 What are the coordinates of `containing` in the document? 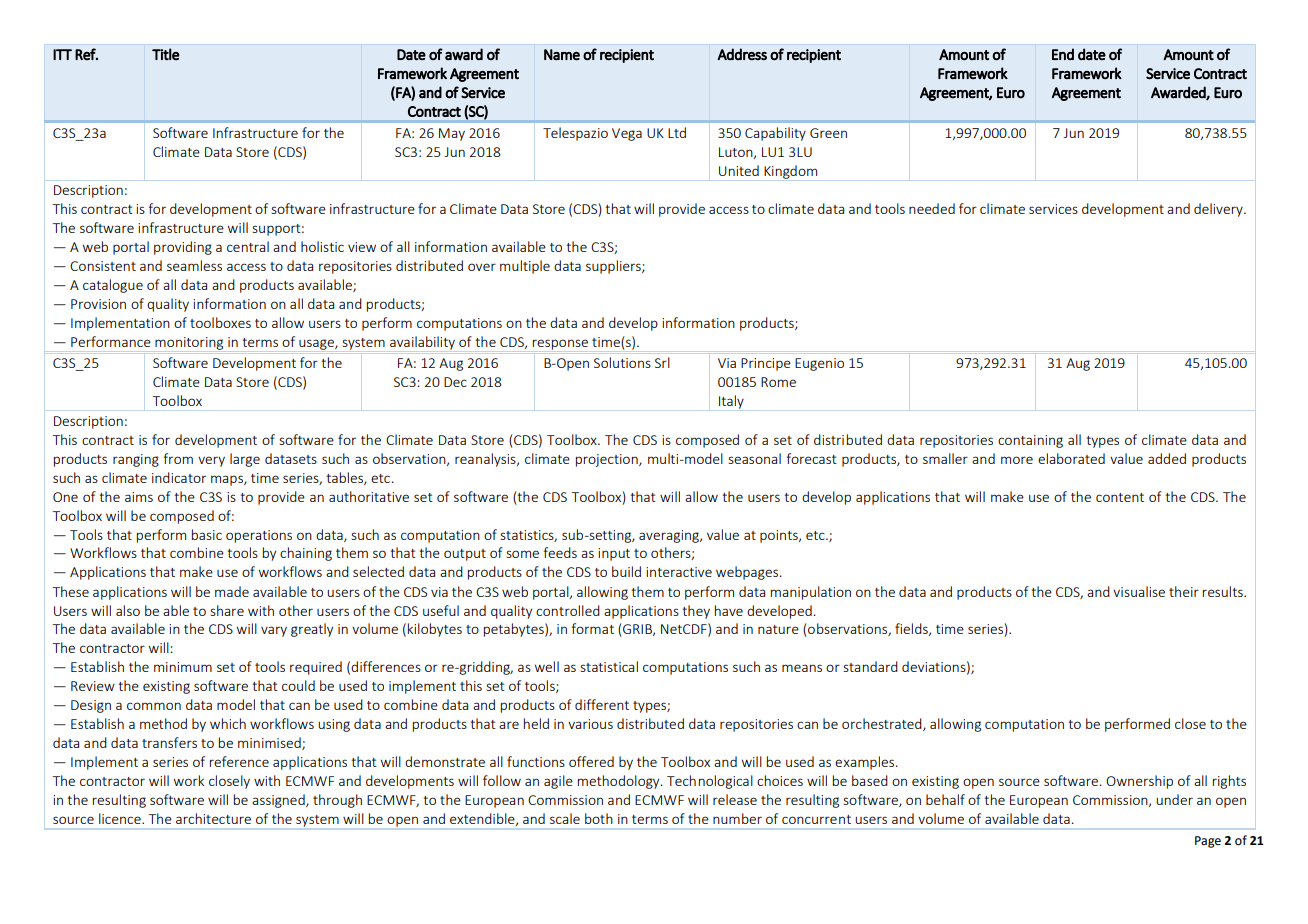 It's located at (1030, 441).
